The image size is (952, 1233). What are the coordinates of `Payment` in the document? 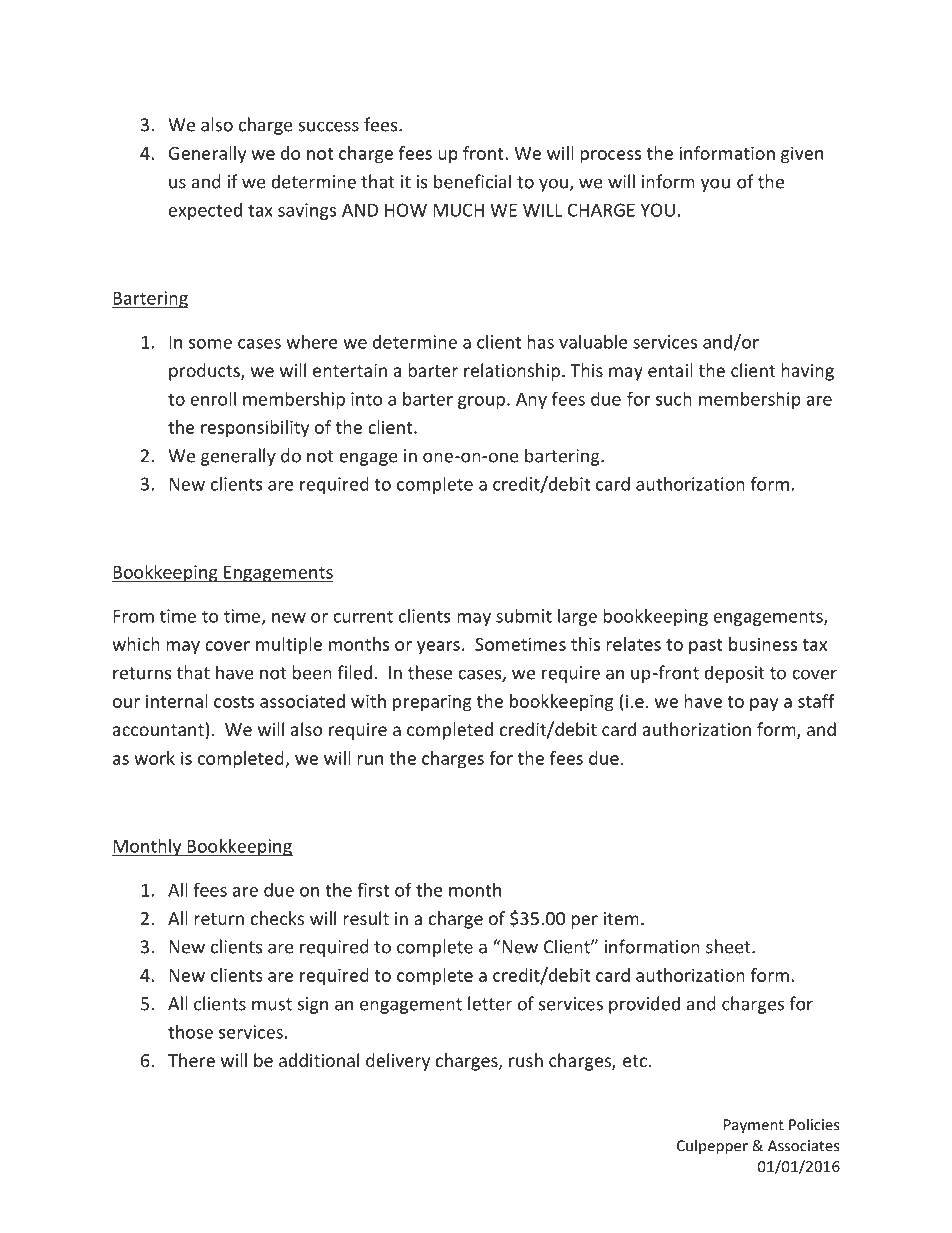 It's located at (754, 1126).
